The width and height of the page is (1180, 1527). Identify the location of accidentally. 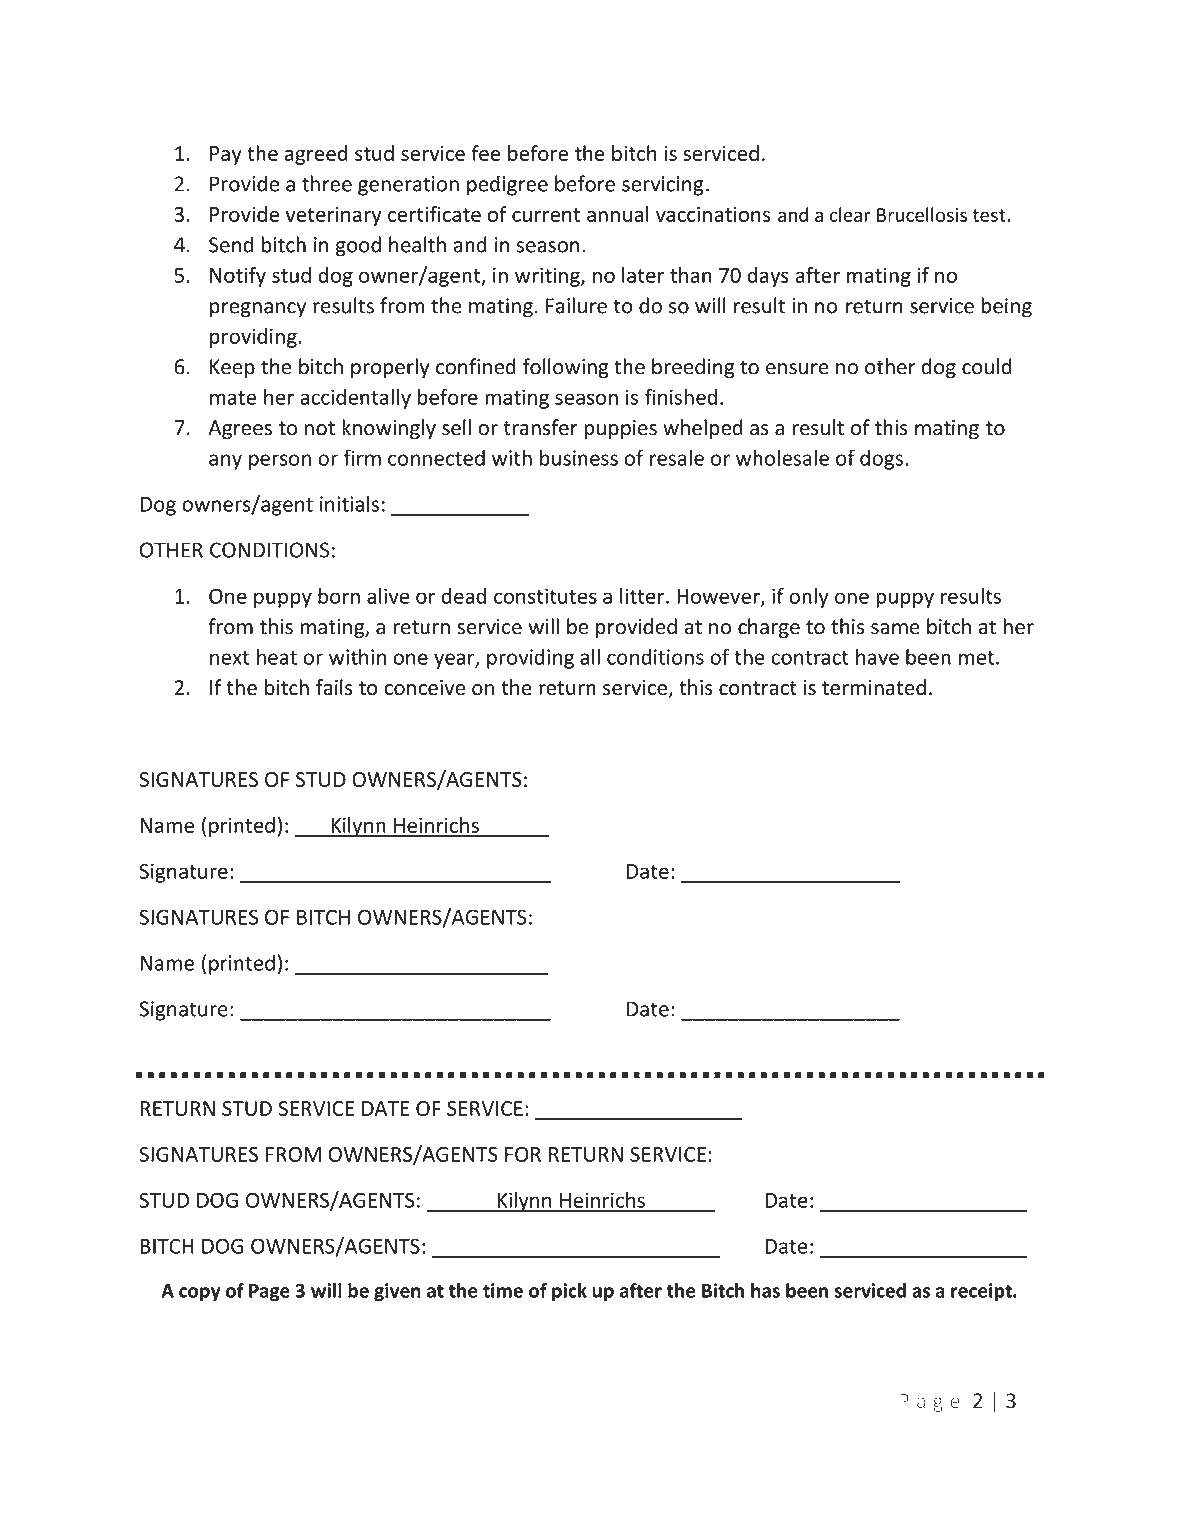
(355, 399).
